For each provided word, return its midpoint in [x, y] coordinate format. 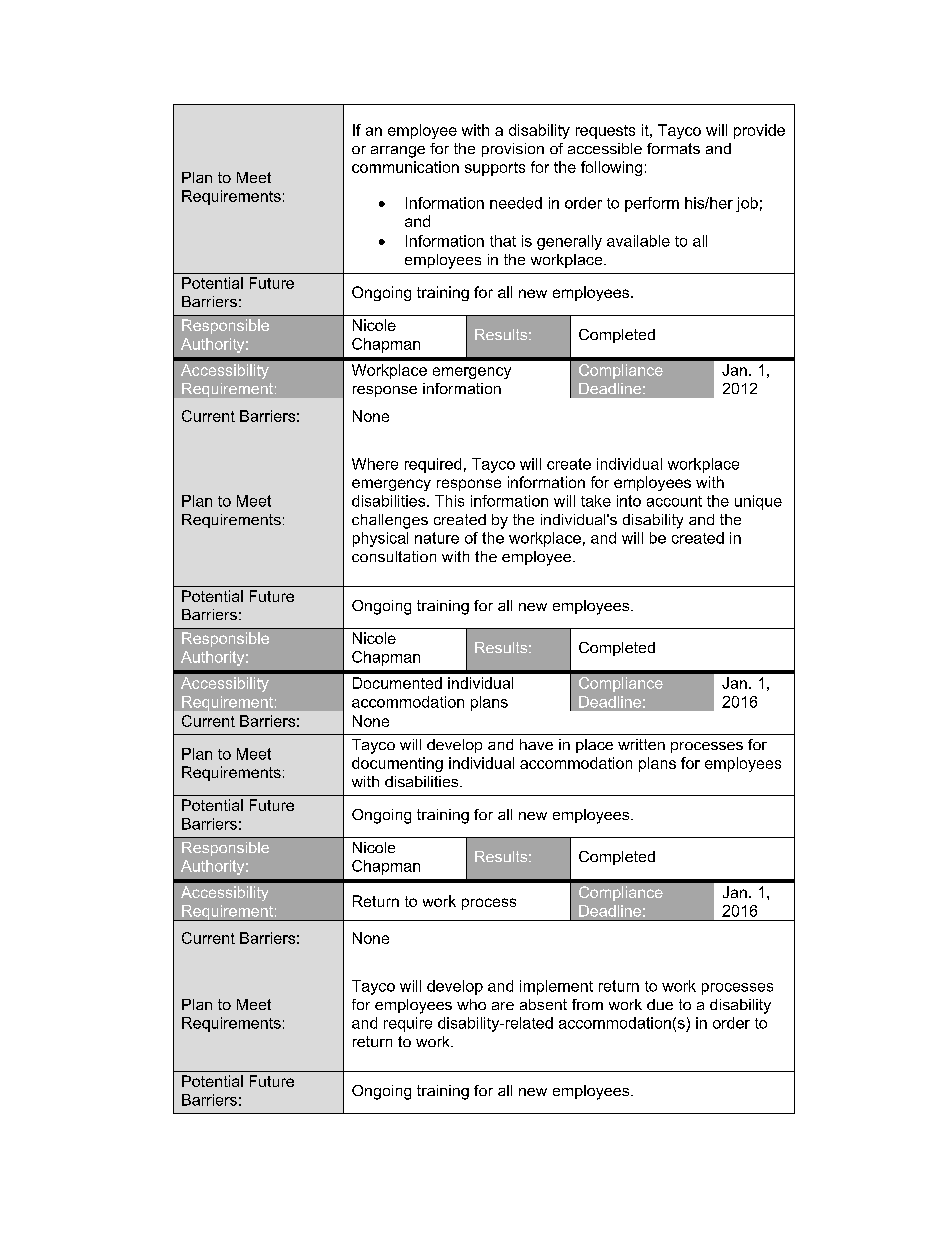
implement [556, 987]
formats [673, 148]
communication [405, 167]
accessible [605, 148]
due [660, 1004]
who [471, 1004]
